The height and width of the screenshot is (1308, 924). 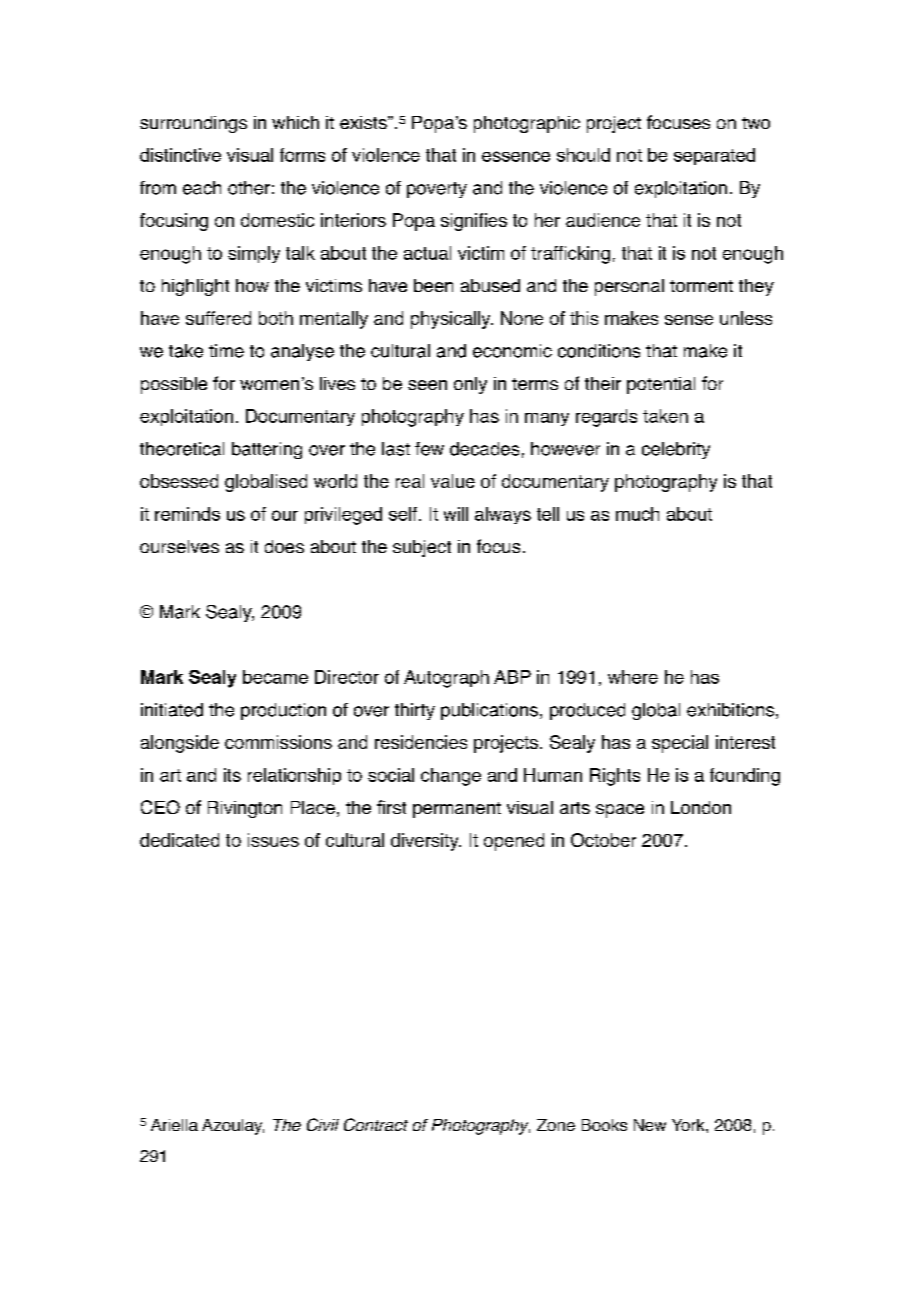 What do you see at coordinates (714, 156) in the screenshot?
I see `separated` at bounding box center [714, 156].
